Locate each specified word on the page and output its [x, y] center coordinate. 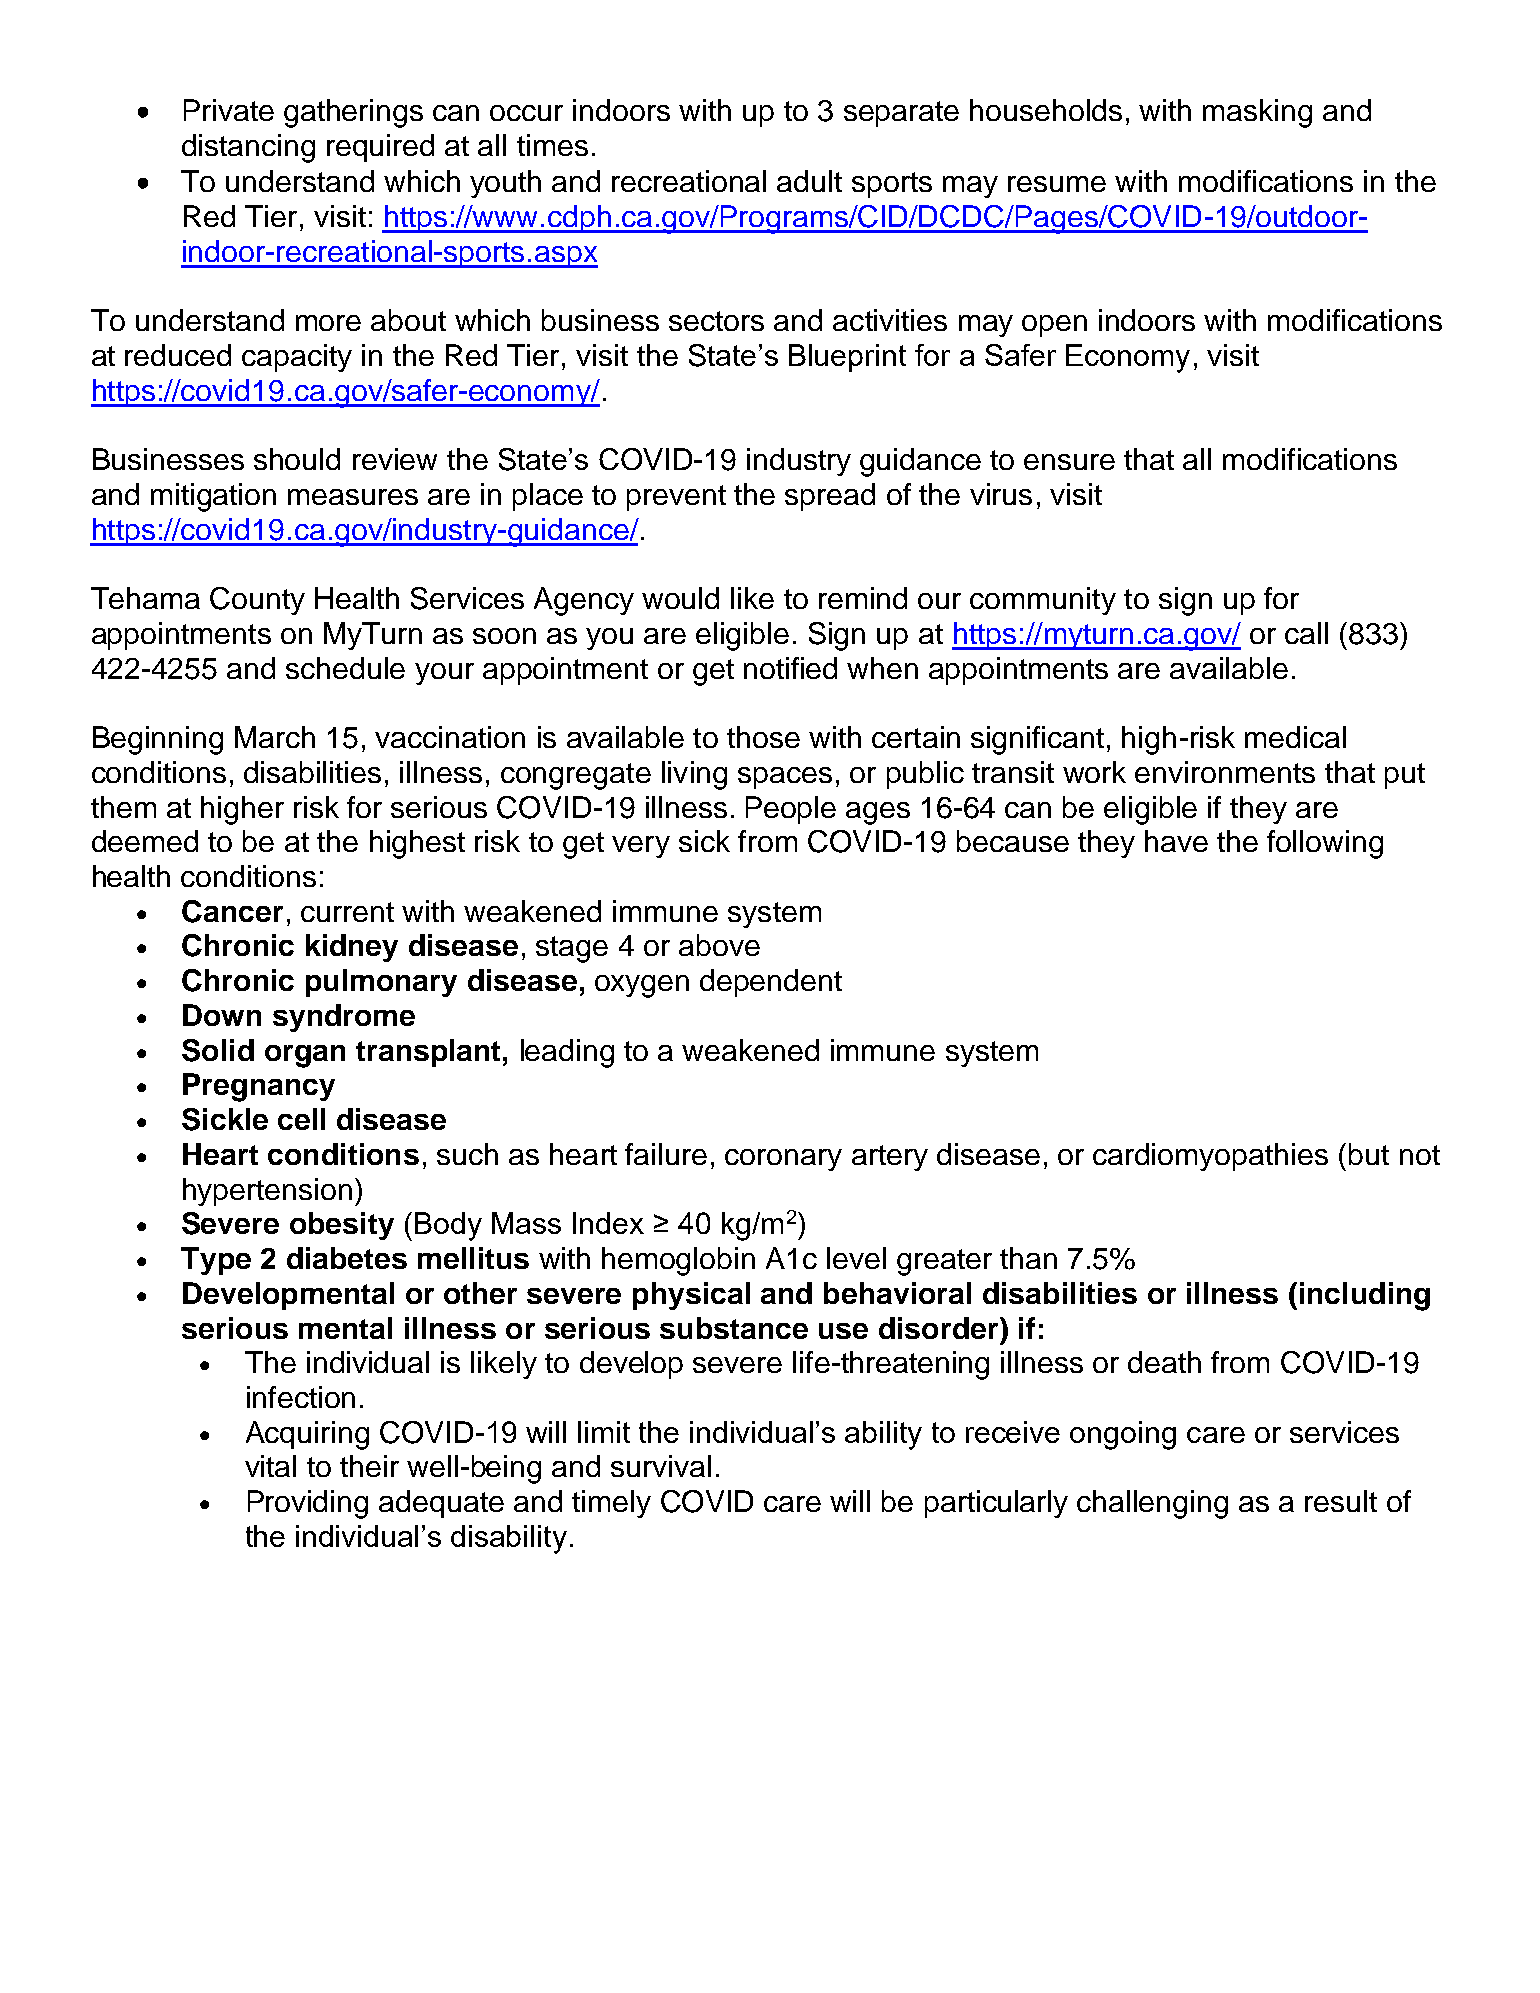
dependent [771, 983]
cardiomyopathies [1210, 1157]
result [1341, 1501]
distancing [248, 148]
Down [222, 1015]
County [257, 601]
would [680, 598]
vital [270, 1466]
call [1306, 633]
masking [1257, 113]
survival [661, 1466]
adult [809, 181]
